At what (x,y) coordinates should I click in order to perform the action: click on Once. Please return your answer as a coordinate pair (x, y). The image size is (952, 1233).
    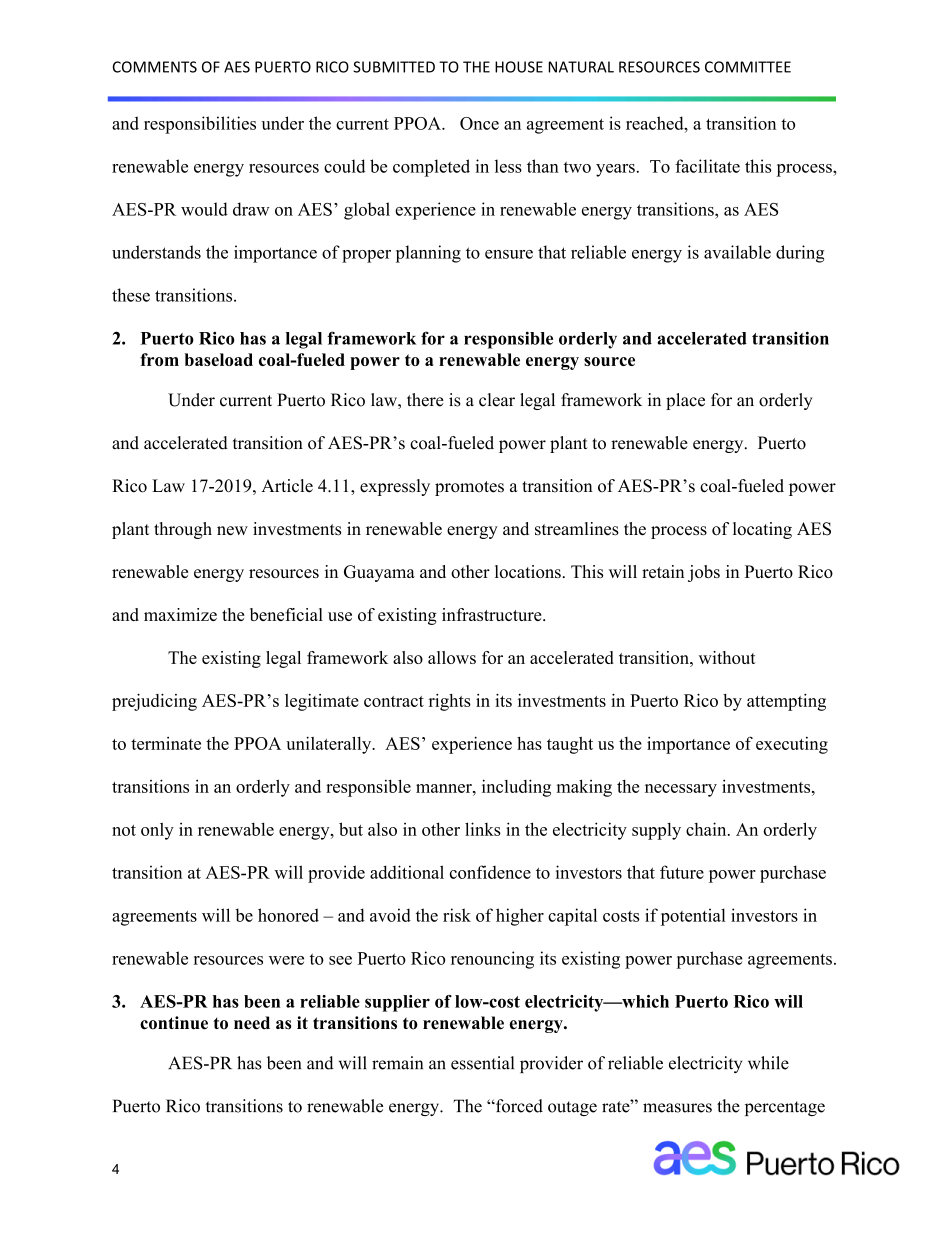
    Looking at the image, I should click on (479, 123).
